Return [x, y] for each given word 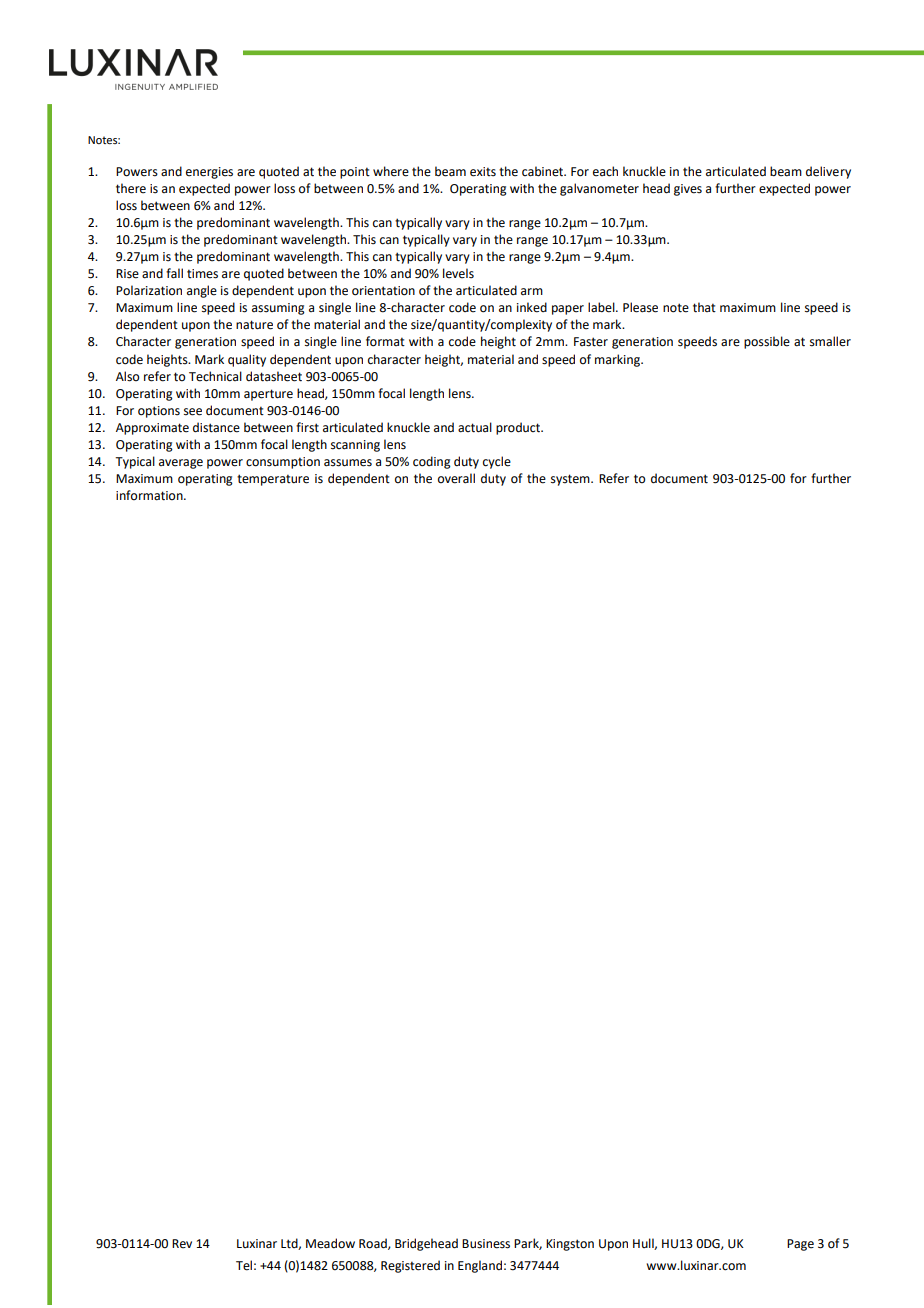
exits [483, 172]
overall [456, 478]
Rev [182, 1244]
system [571, 480]
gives [688, 190]
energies [209, 173]
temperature [273, 480]
